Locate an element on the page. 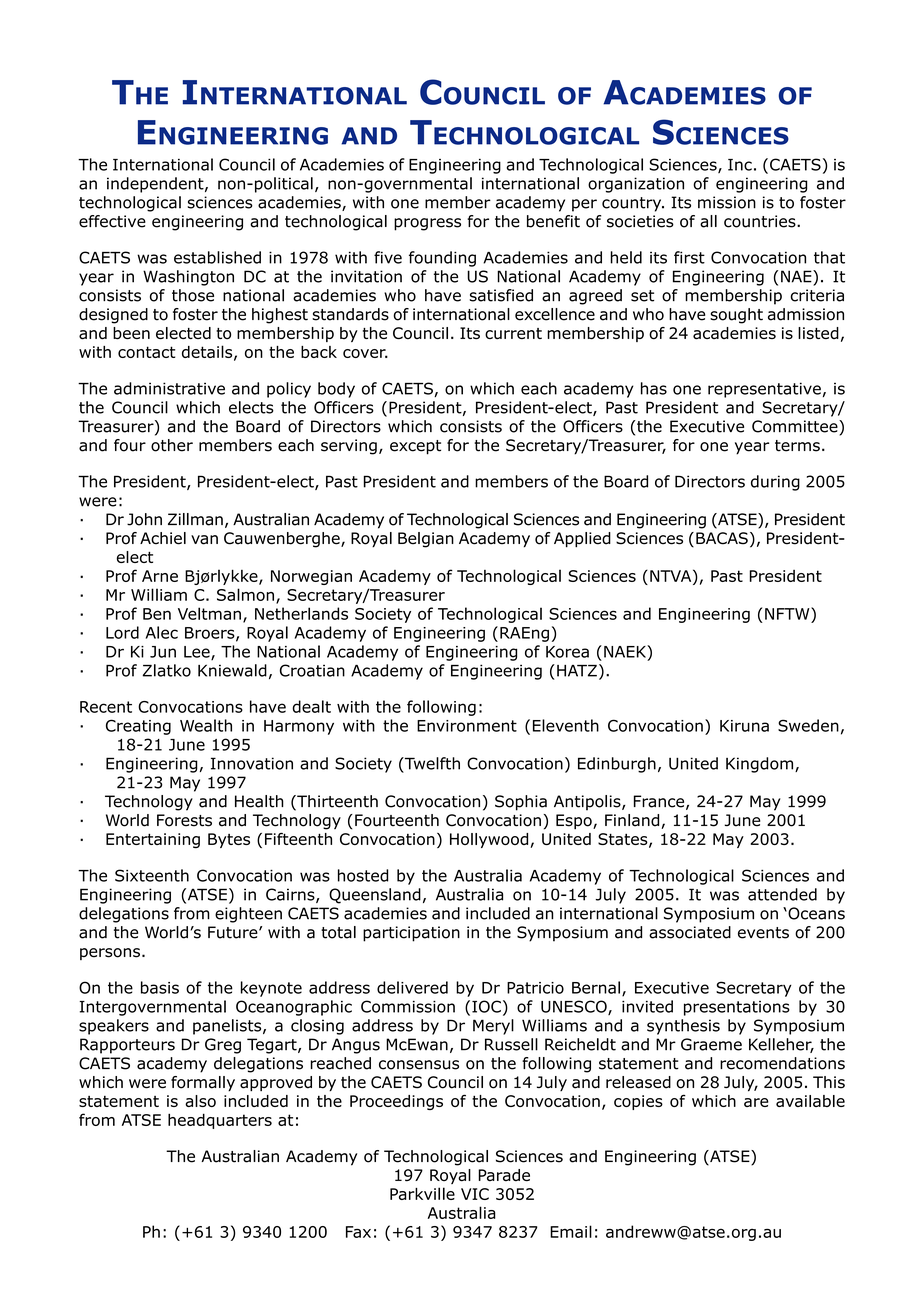  Sixteenth is located at coordinates (152, 875).
